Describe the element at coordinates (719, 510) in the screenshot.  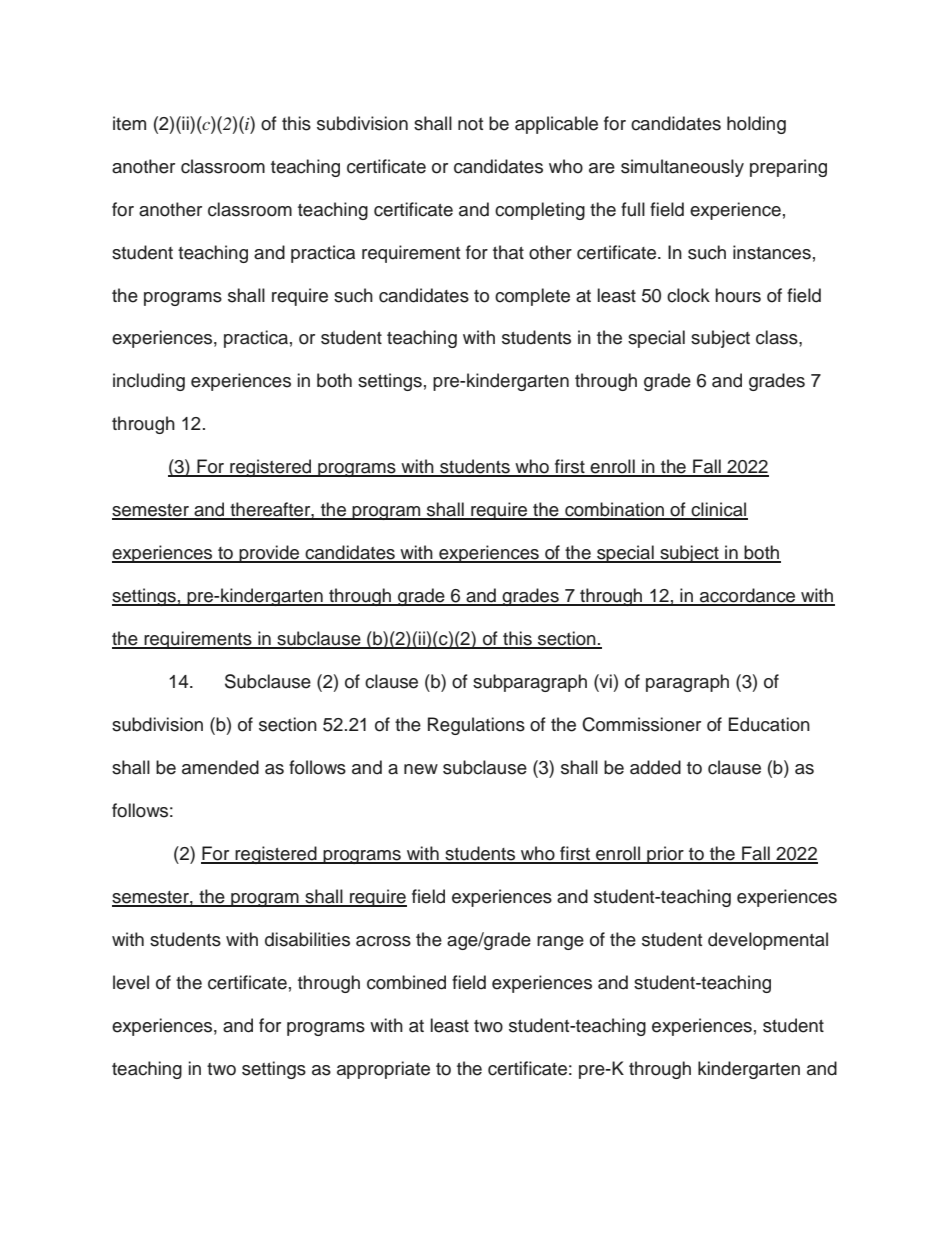
I see `clinical` at that location.
